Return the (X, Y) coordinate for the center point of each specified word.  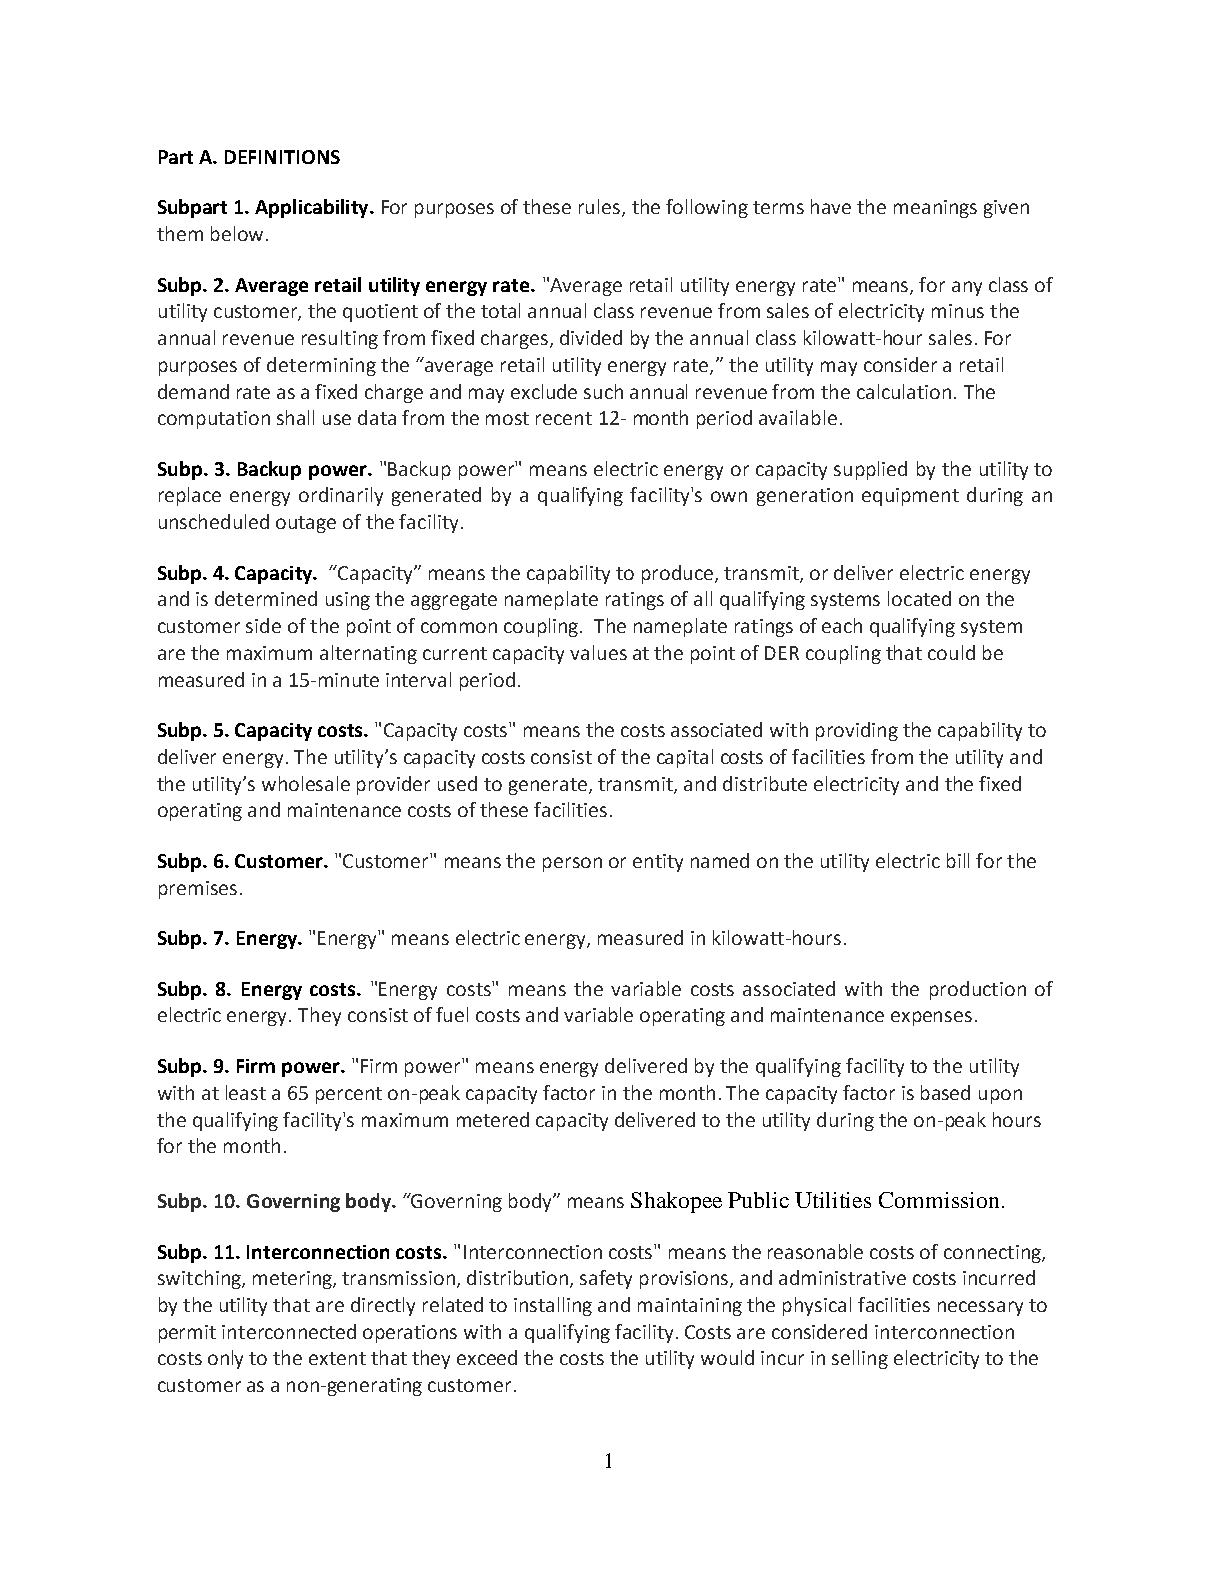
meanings (935, 209)
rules (601, 208)
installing (553, 1306)
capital (685, 758)
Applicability (313, 208)
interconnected (289, 1331)
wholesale (306, 783)
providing (857, 731)
